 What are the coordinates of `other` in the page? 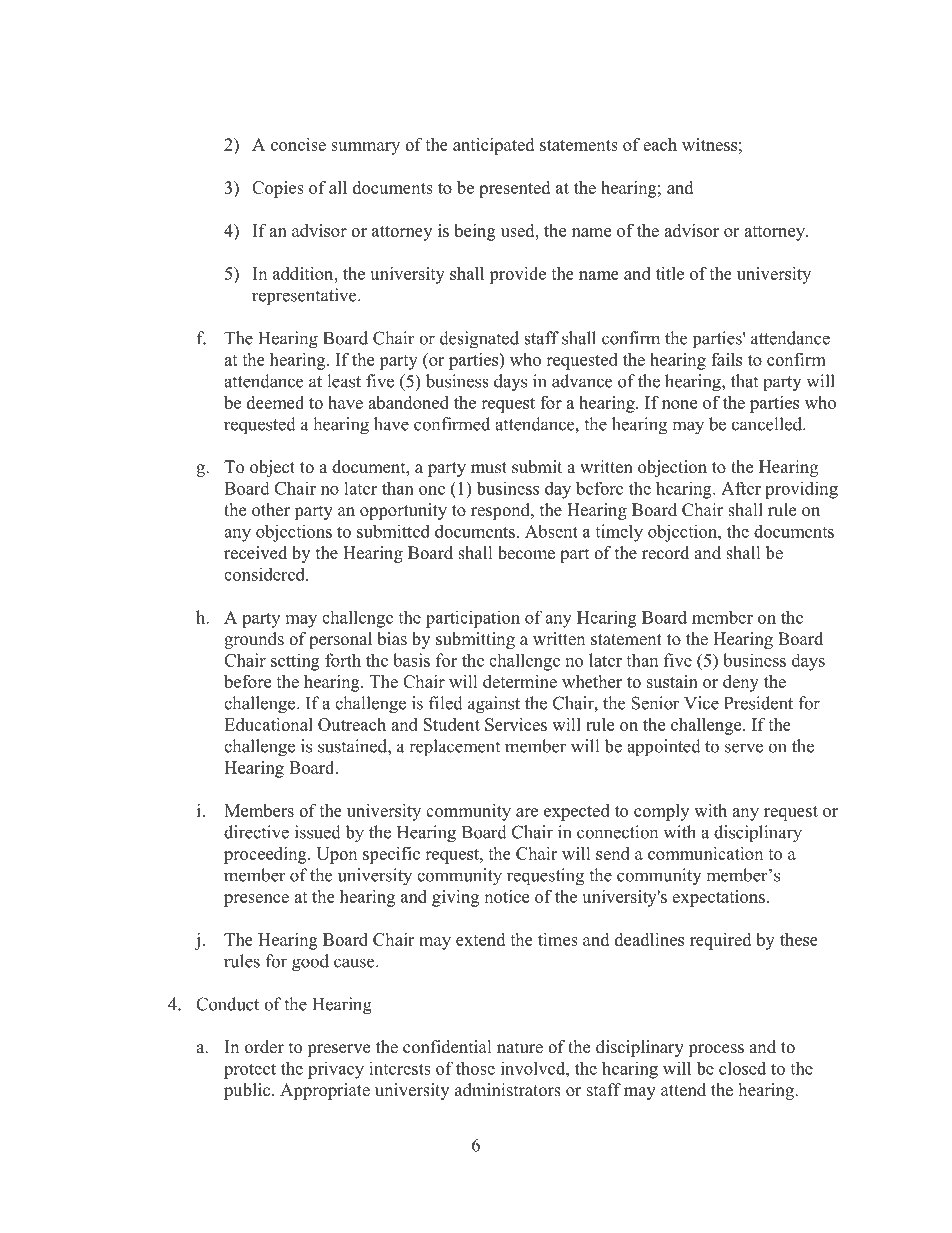 It's located at (271, 510).
